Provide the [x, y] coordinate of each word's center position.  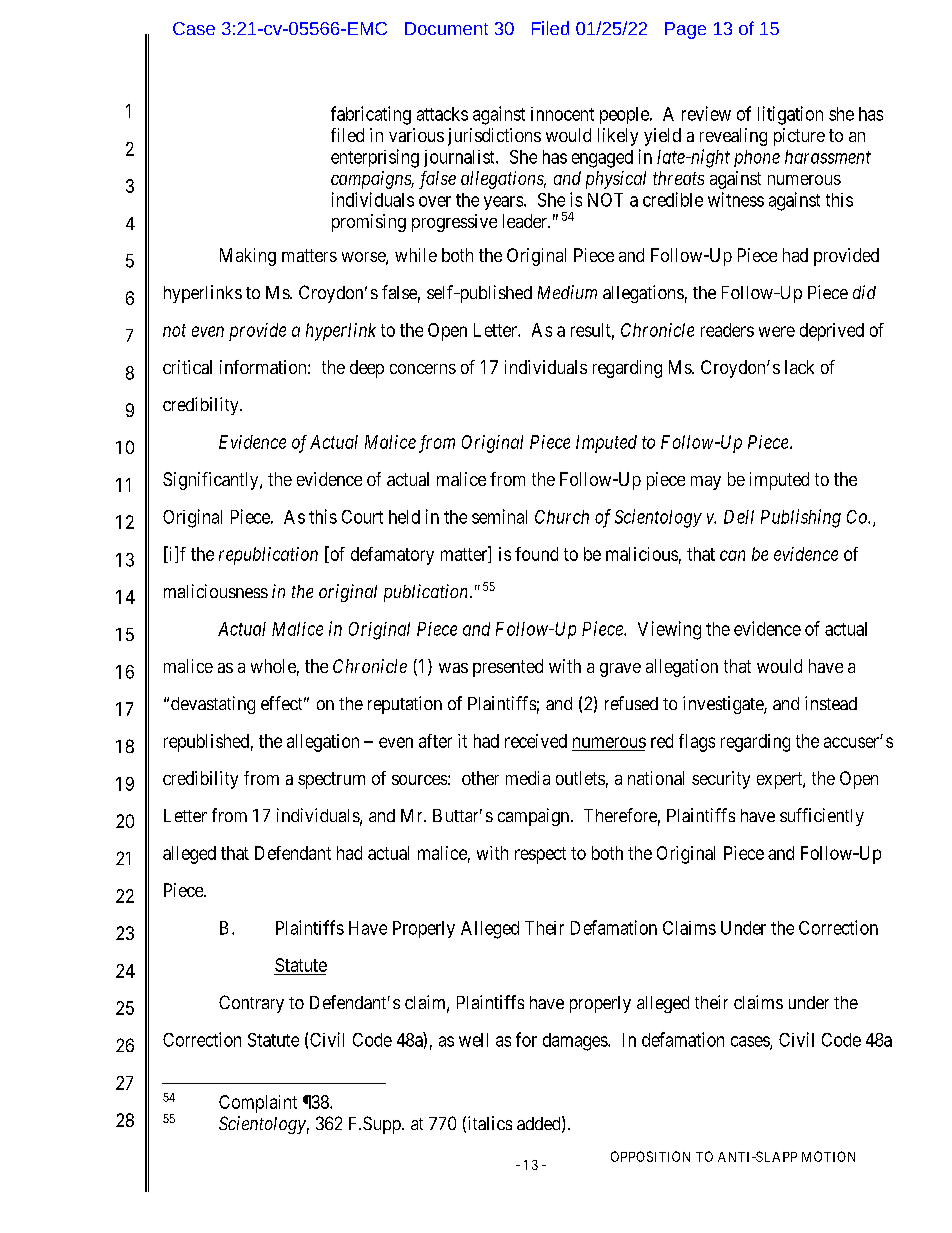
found [536, 554]
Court [362, 517]
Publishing [801, 518]
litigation [790, 115]
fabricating [371, 115]
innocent [562, 114]
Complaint [258, 1104]
